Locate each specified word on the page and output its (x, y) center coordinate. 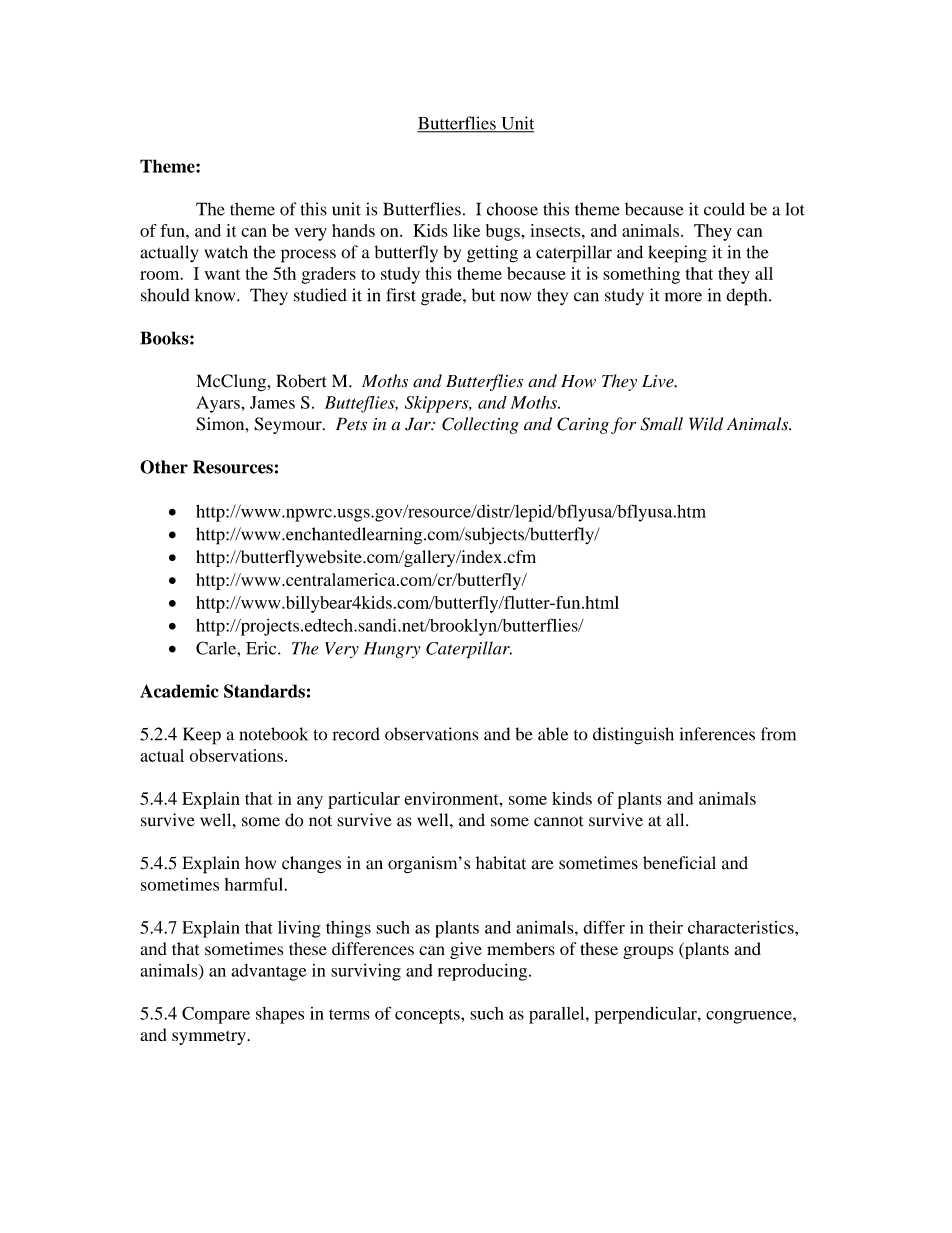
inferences (717, 734)
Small (662, 424)
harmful (255, 884)
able (553, 734)
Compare (216, 1015)
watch (226, 252)
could (724, 209)
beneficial (679, 863)
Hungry (392, 650)
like (466, 230)
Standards (264, 691)
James (272, 402)
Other (164, 467)
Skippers (438, 404)
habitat (501, 863)
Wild (706, 424)
